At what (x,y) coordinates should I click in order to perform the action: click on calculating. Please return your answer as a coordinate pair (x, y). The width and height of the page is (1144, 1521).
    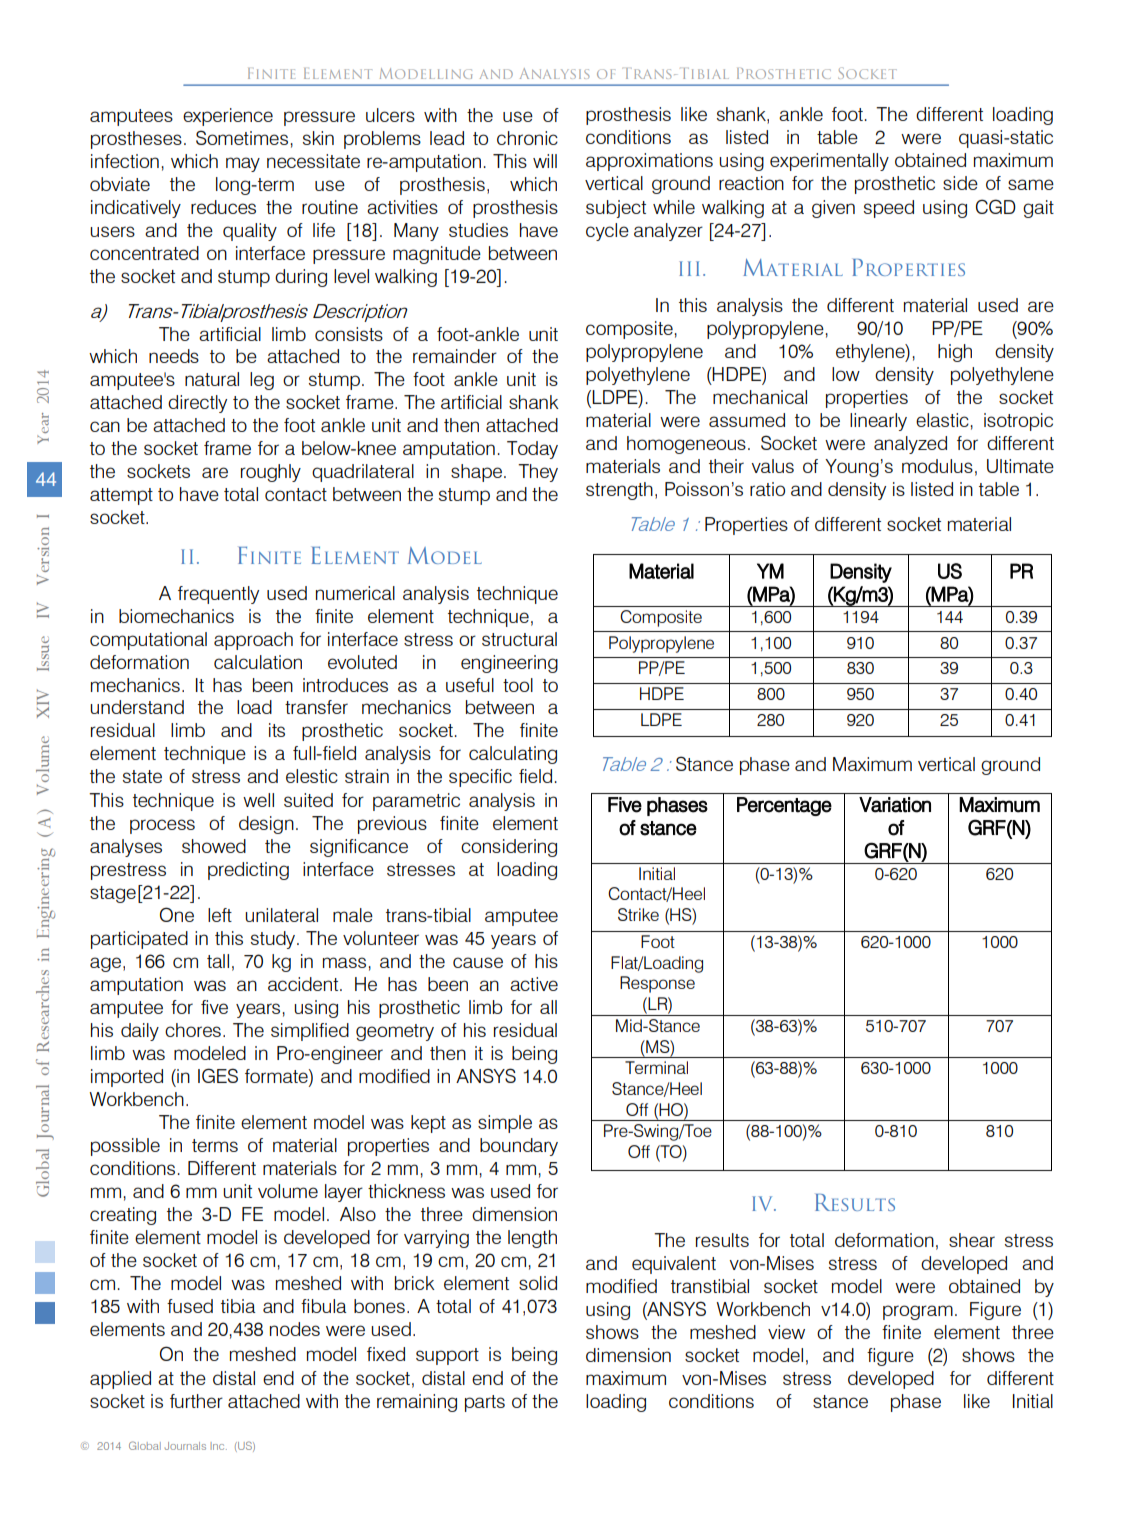
    Looking at the image, I should click on (513, 755).
